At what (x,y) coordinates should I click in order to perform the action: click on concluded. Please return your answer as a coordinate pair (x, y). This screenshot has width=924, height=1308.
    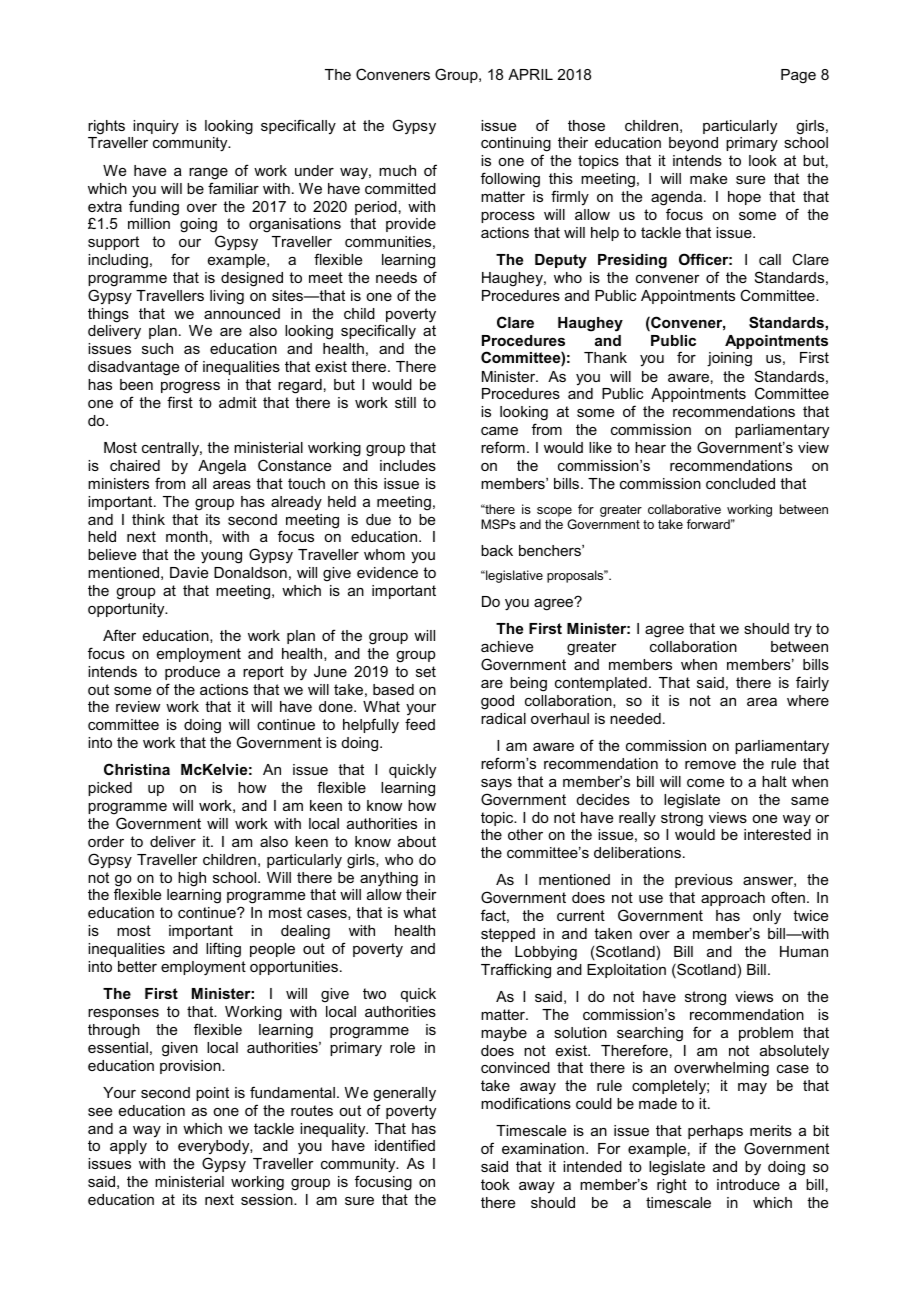
    Looking at the image, I should click on (740, 483).
